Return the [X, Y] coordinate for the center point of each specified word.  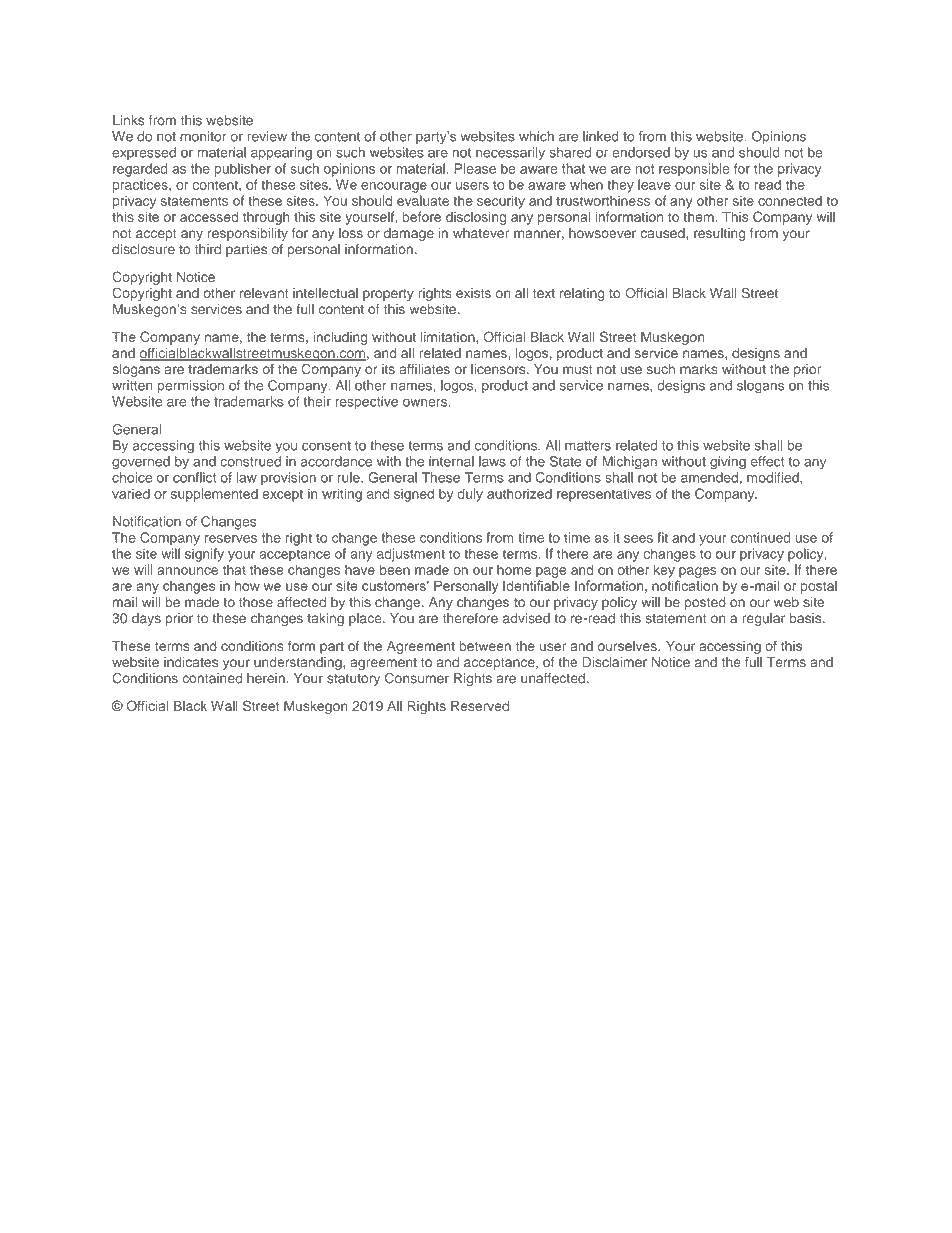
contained [212, 678]
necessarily [510, 154]
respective [366, 403]
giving [728, 463]
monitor [203, 136]
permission [191, 386]
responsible [694, 170]
